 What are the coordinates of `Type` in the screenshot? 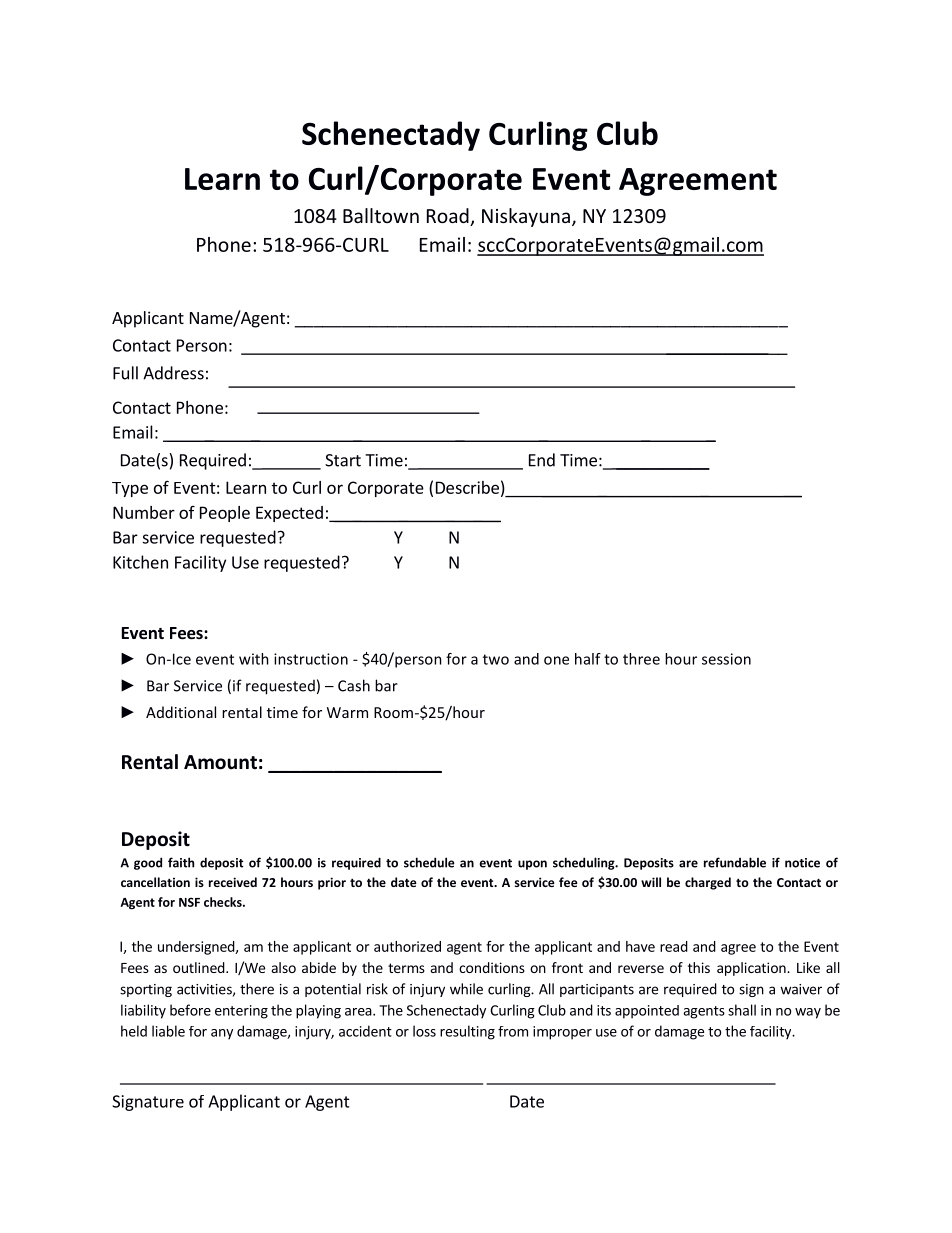 It's located at (130, 489).
